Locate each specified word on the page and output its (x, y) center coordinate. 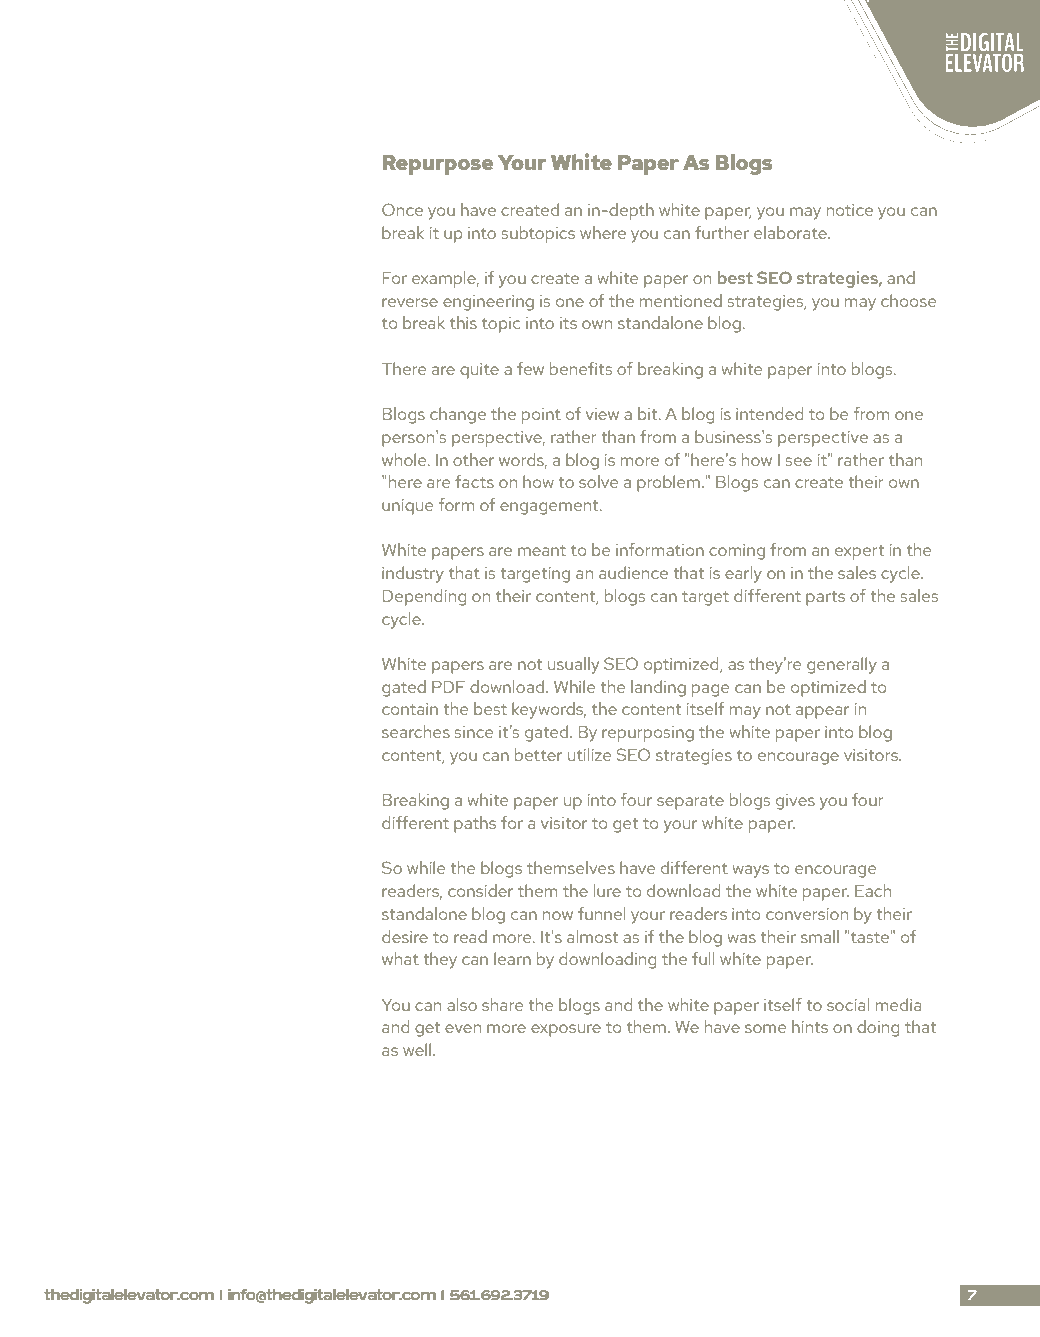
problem (668, 483)
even (463, 1028)
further (722, 232)
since (474, 732)
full (703, 958)
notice (850, 210)
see (799, 461)
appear (822, 712)
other (473, 459)
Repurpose (438, 165)
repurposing (648, 734)
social (848, 1004)
